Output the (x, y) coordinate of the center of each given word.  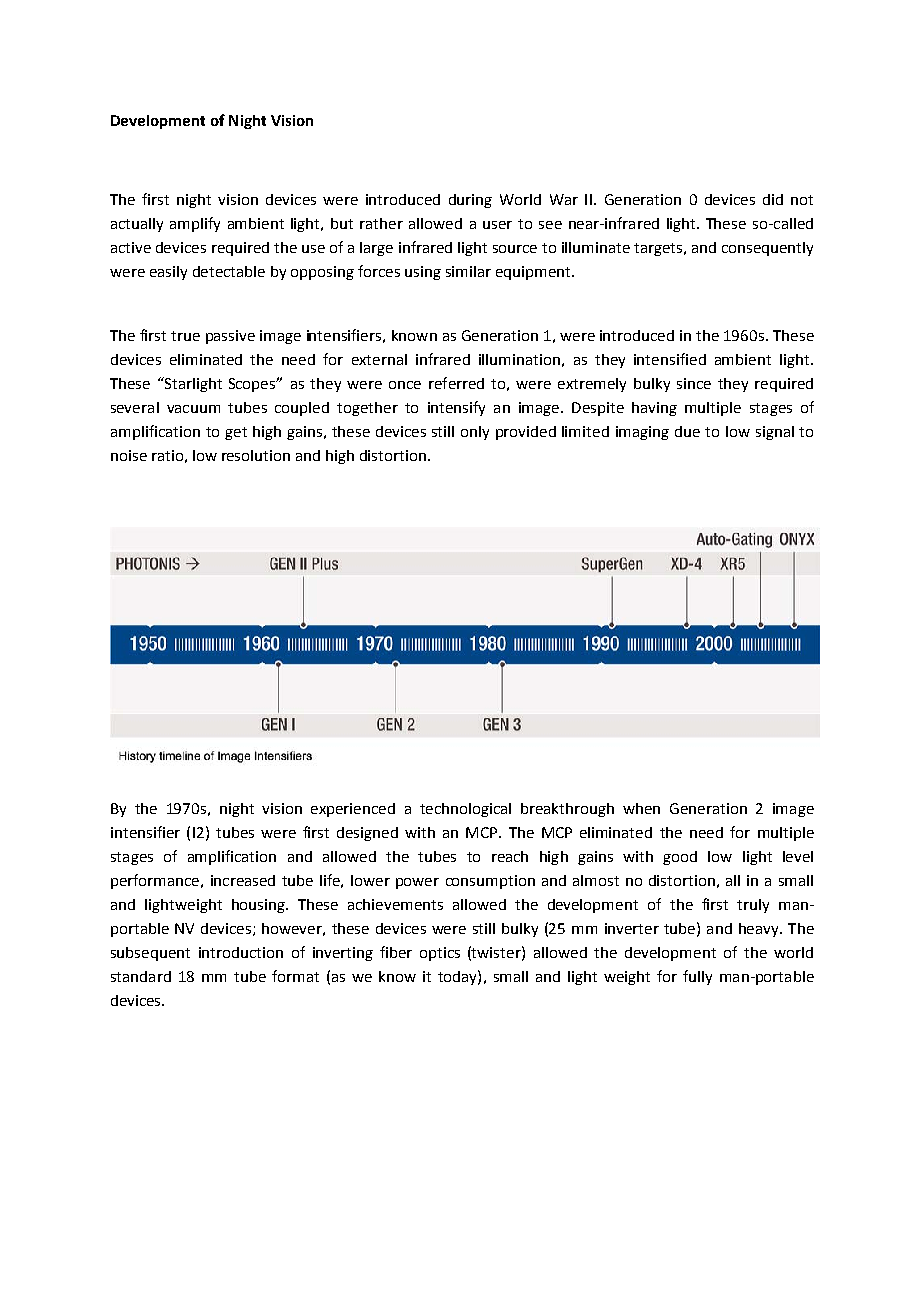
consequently (767, 249)
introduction (241, 952)
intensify (456, 408)
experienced (353, 810)
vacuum (193, 409)
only (475, 433)
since (694, 383)
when (641, 808)
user (497, 225)
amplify (195, 224)
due (687, 431)
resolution (256, 455)
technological (465, 810)
